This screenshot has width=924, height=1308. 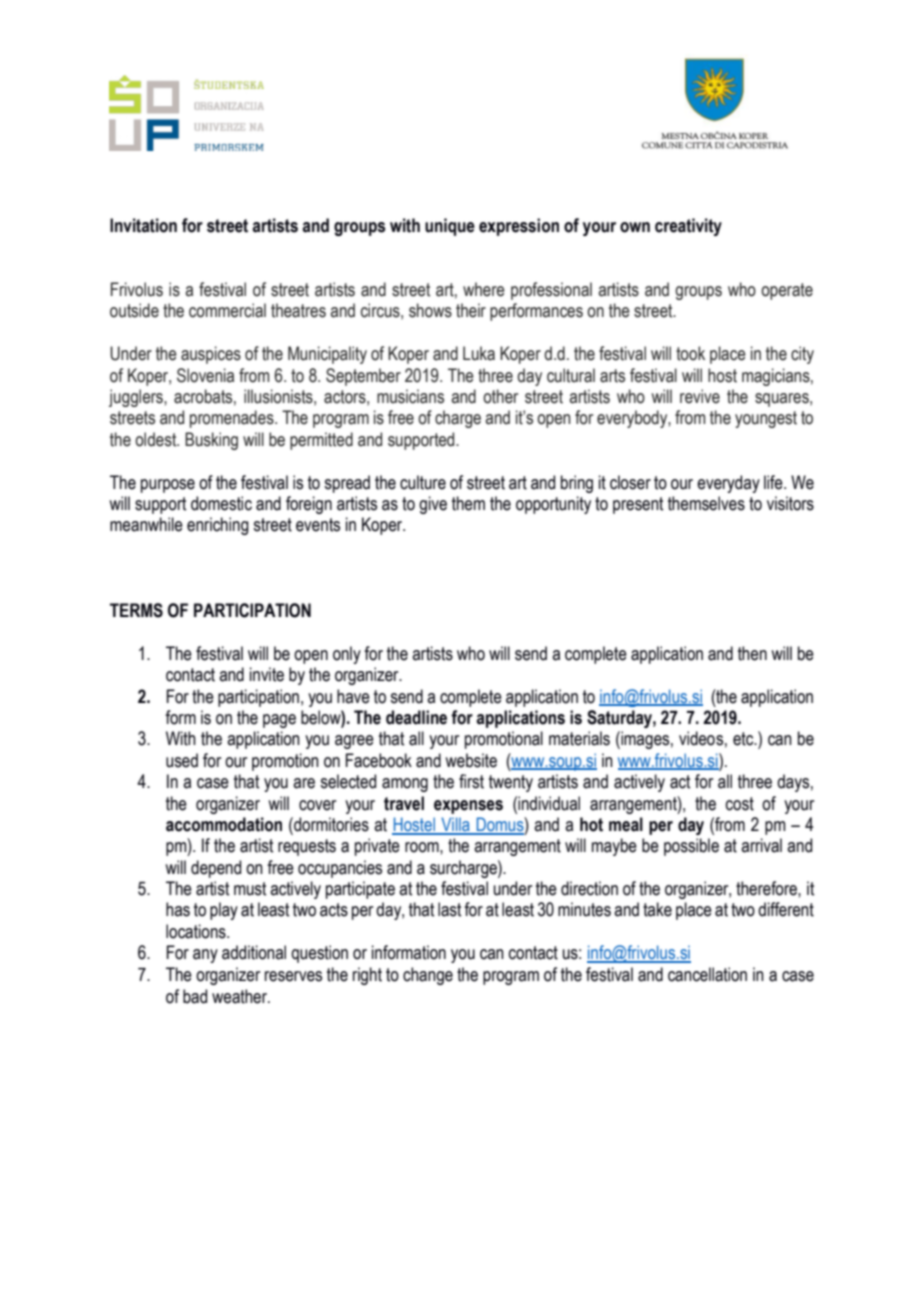 I want to click on creativity, so click(x=688, y=227).
